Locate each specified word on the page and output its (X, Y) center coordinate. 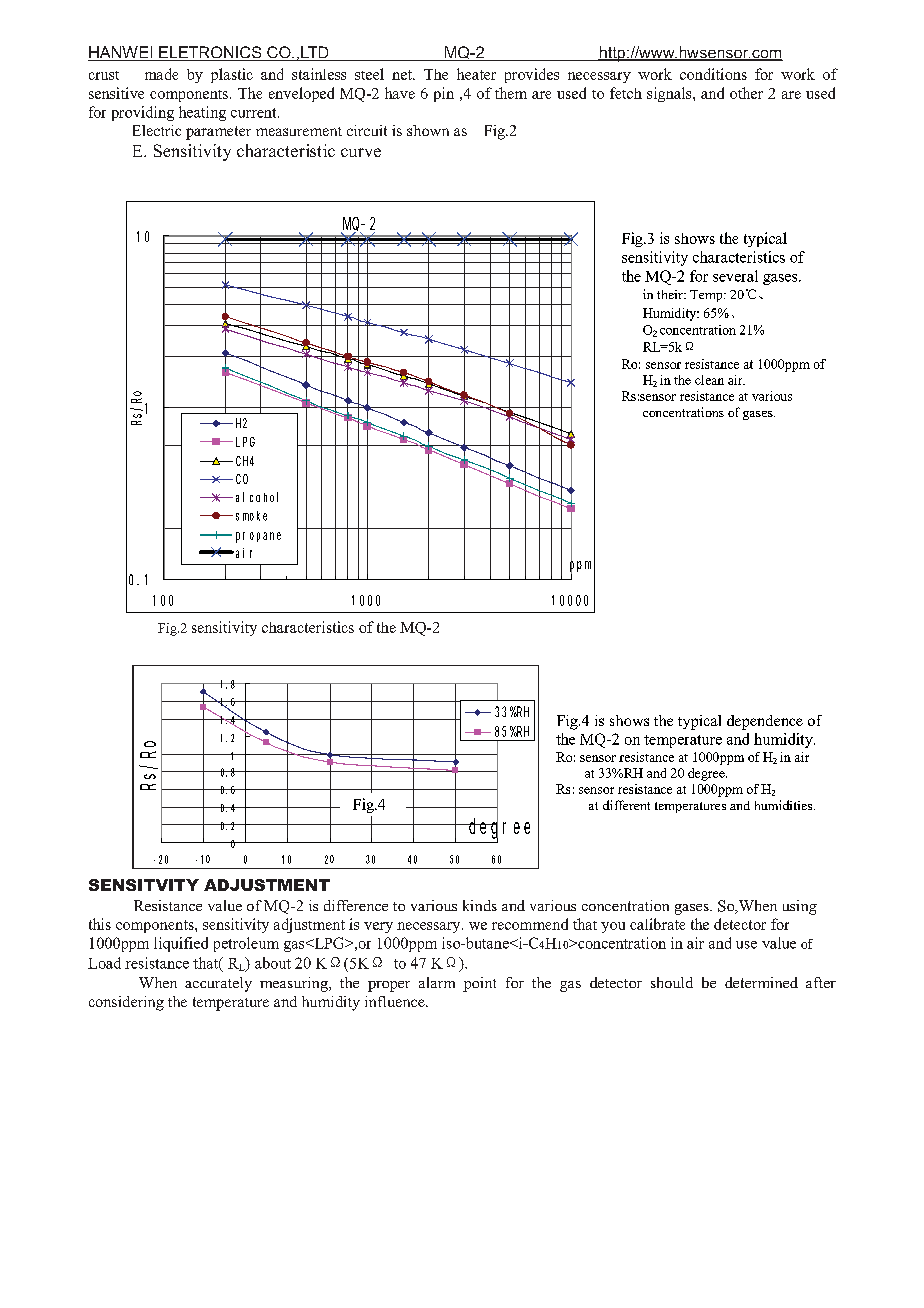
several (735, 276)
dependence (765, 722)
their (671, 294)
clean (709, 380)
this (100, 924)
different (626, 805)
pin (444, 94)
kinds (480, 905)
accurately (218, 984)
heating (202, 113)
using (800, 907)
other (746, 93)
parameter (218, 133)
